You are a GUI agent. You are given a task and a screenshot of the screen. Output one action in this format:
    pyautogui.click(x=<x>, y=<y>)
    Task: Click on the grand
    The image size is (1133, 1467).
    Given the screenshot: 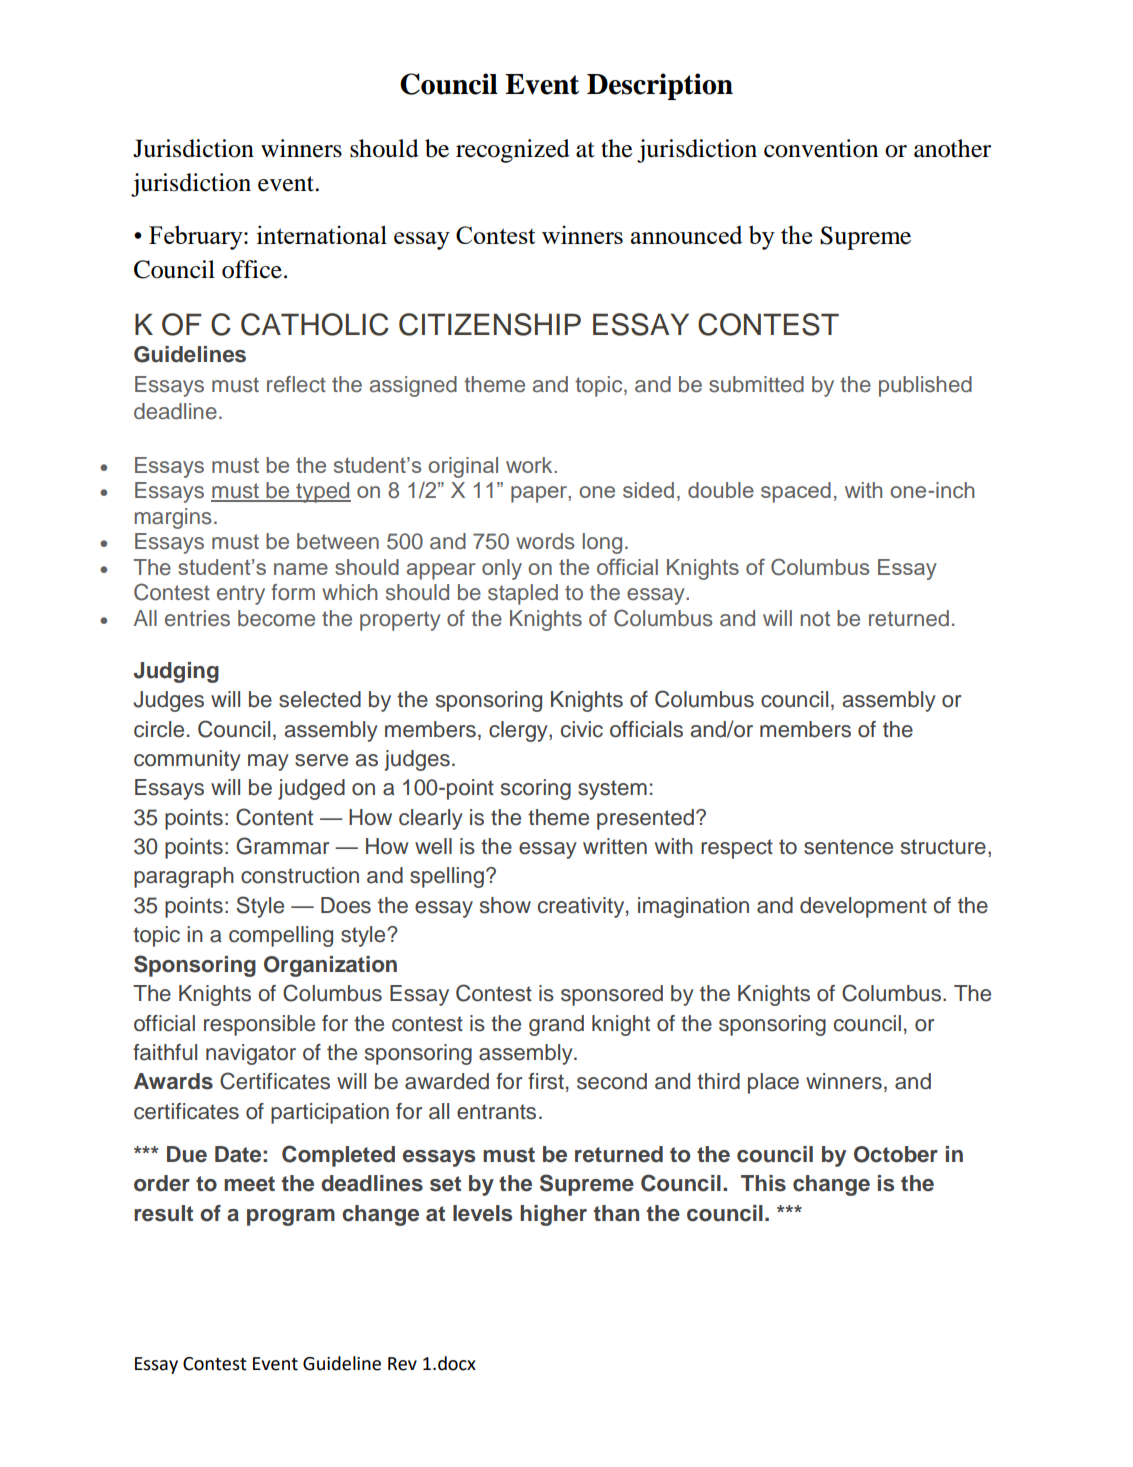 What is the action you would take?
    pyautogui.click(x=556, y=1025)
